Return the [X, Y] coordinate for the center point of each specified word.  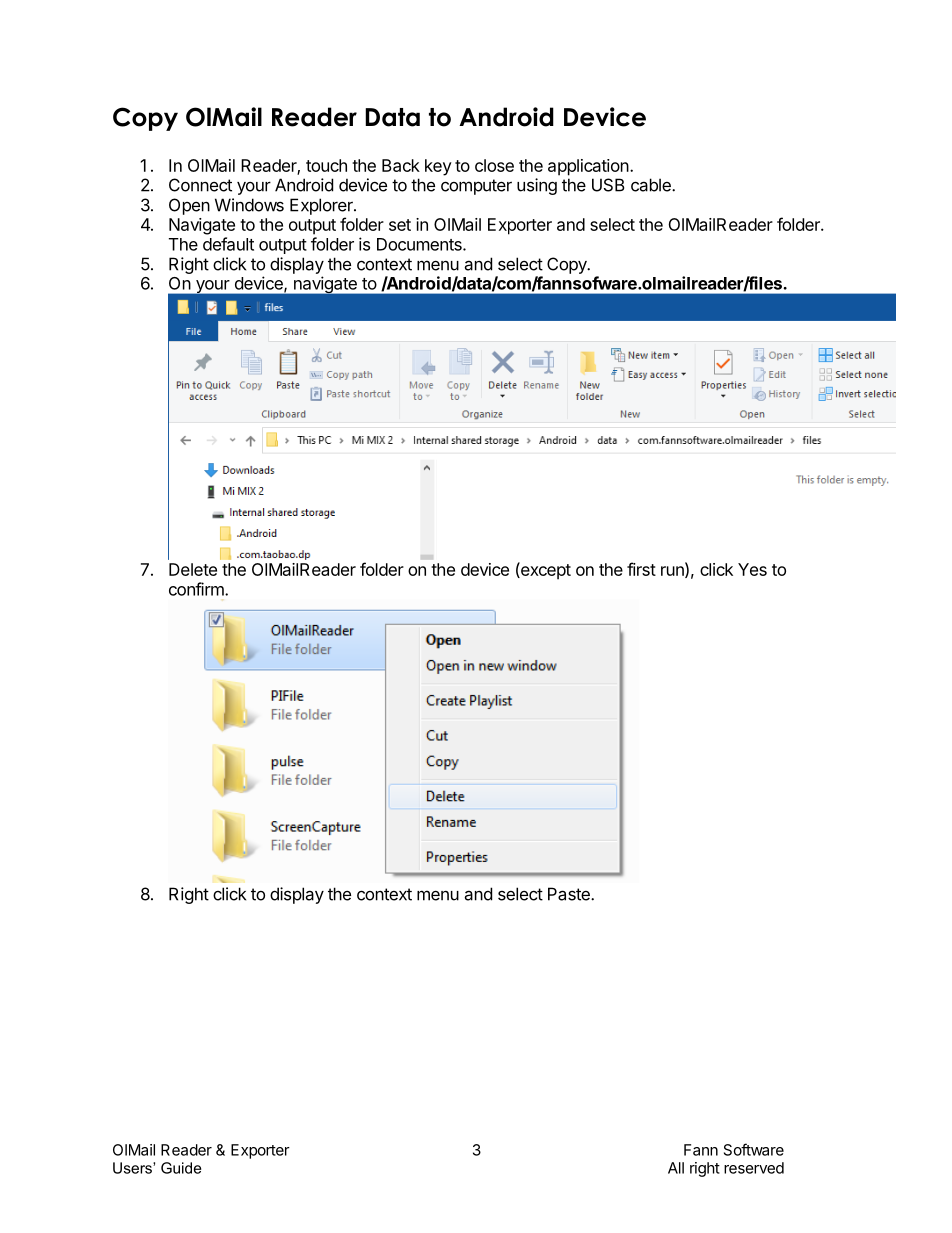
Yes [752, 569]
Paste [570, 894]
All [676, 1168]
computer [476, 187]
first [641, 569]
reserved [754, 1168]
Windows [249, 205]
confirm [197, 589]
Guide [181, 1168]
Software [754, 1149]
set [400, 225]
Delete [193, 569]
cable [652, 185]
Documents [420, 244]
